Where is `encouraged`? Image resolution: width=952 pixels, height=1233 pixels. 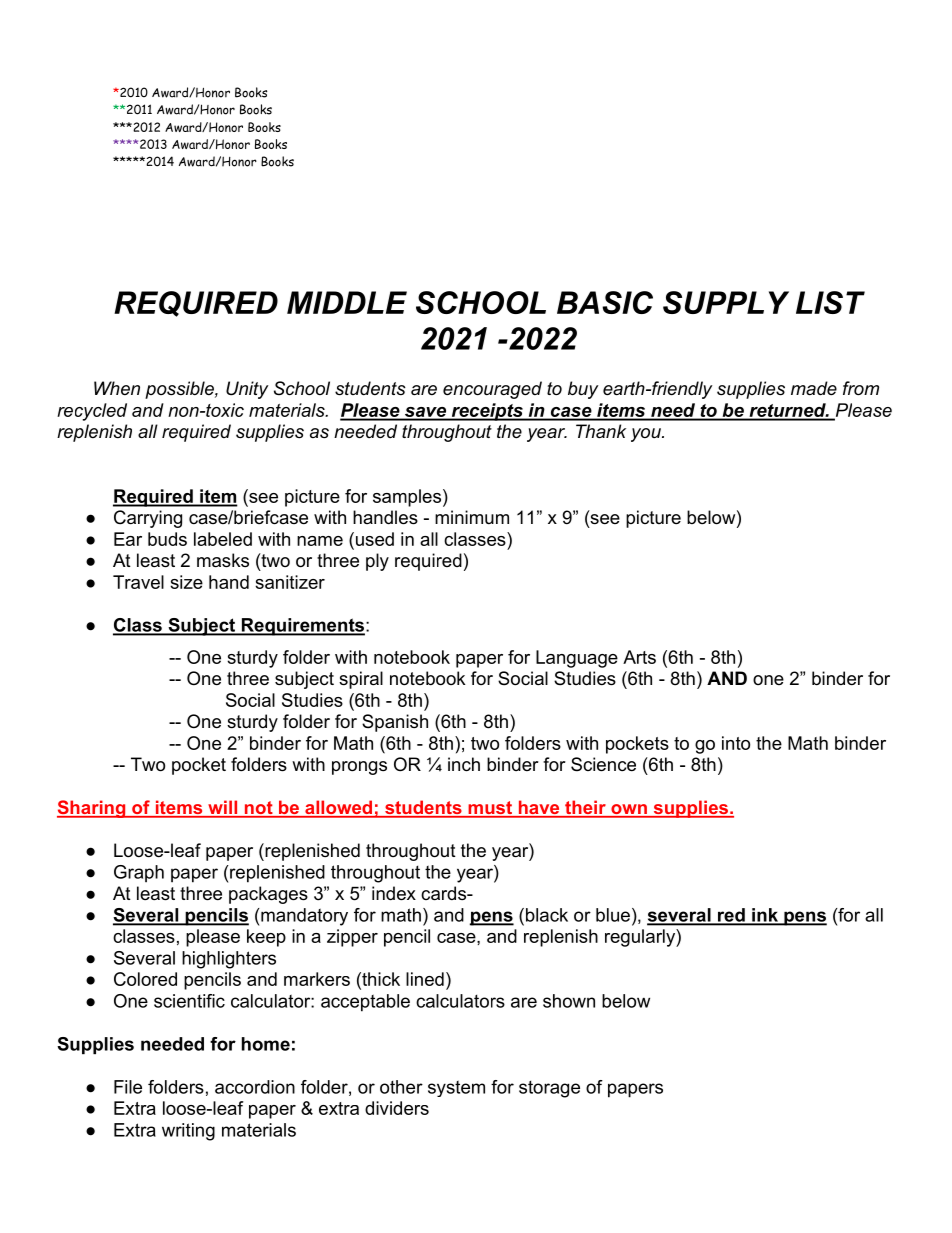 encouraged is located at coordinates (492, 390).
